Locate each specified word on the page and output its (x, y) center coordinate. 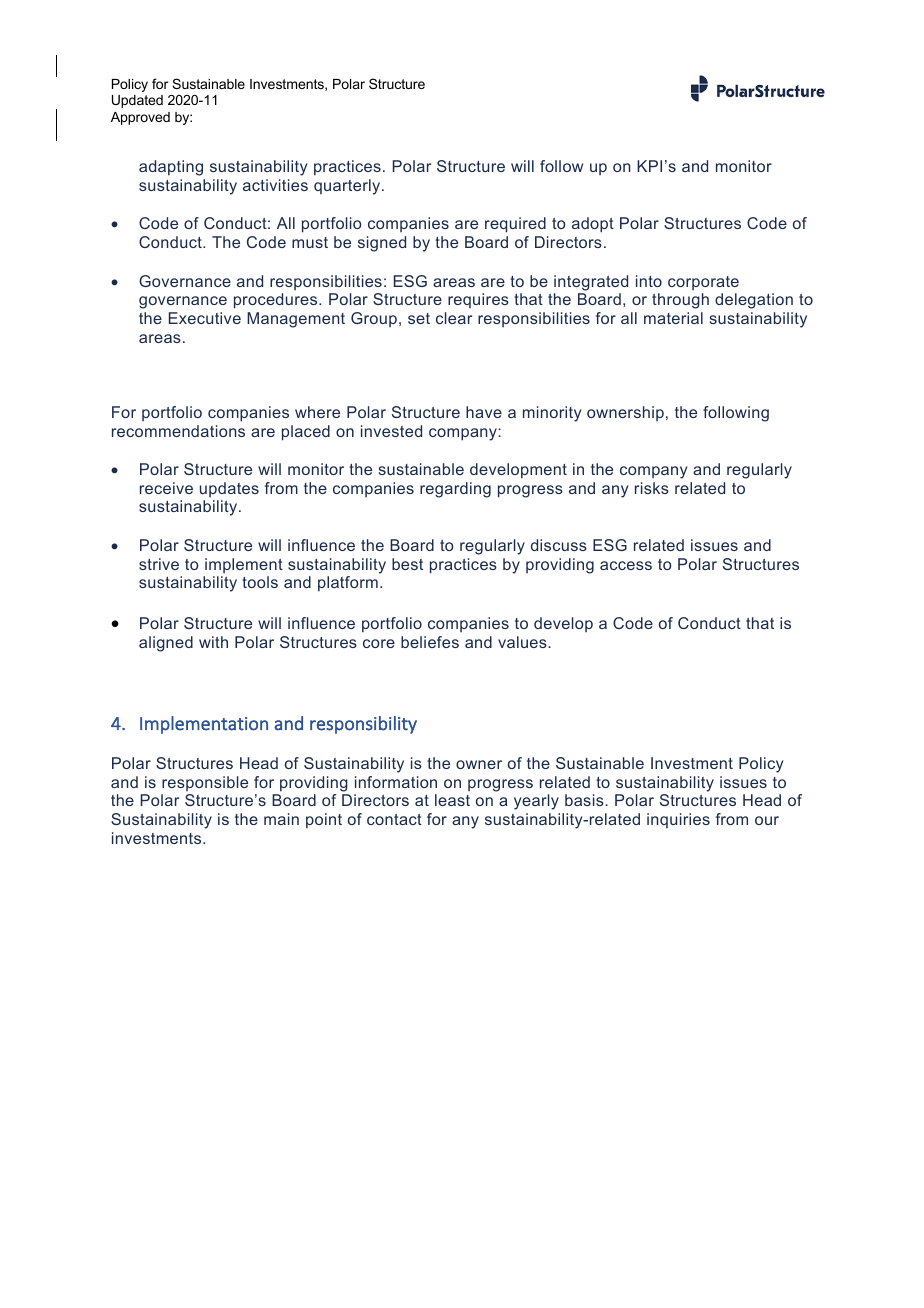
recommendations (178, 431)
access (626, 565)
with (213, 642)
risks (652, 488)
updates (229, 489)
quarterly (348, 187)
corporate (703, 283)
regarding (455, 490)
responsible (205, 783)
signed (382, 244)
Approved (140, 118)
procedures (277, 301)
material (673, 318)
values (523, 642)
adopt (593, 225)
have (484, 412)
